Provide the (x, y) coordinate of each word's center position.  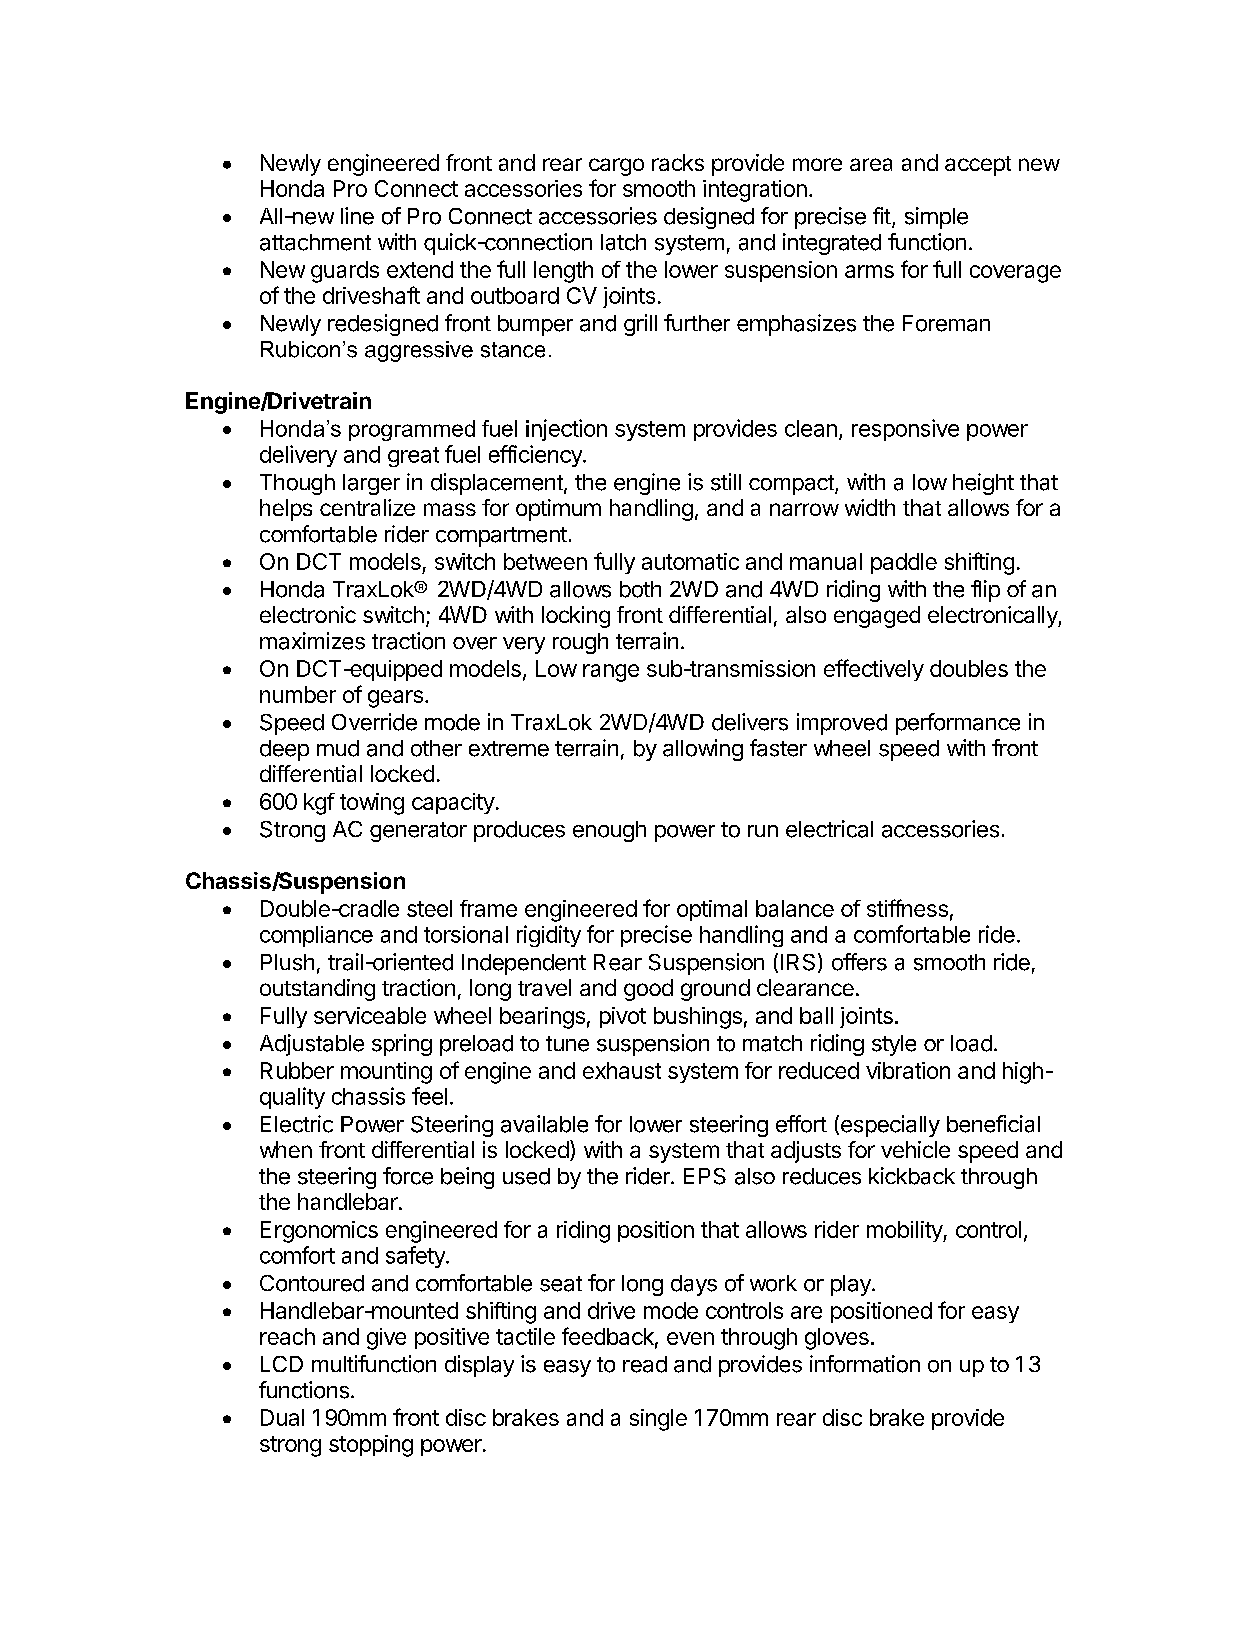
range (611, 673)
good (648, 990)
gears (395, 699)
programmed (412, 430)
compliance (316, 936)
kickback (912, 1176)
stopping (371, 1446)
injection (566, 430)
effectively (874, 670)
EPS (705, 1176)
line (357, 216)
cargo (616, 167)
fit (882, 215)
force (408, 1176)
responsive (905, 430)
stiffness (907, 908)
